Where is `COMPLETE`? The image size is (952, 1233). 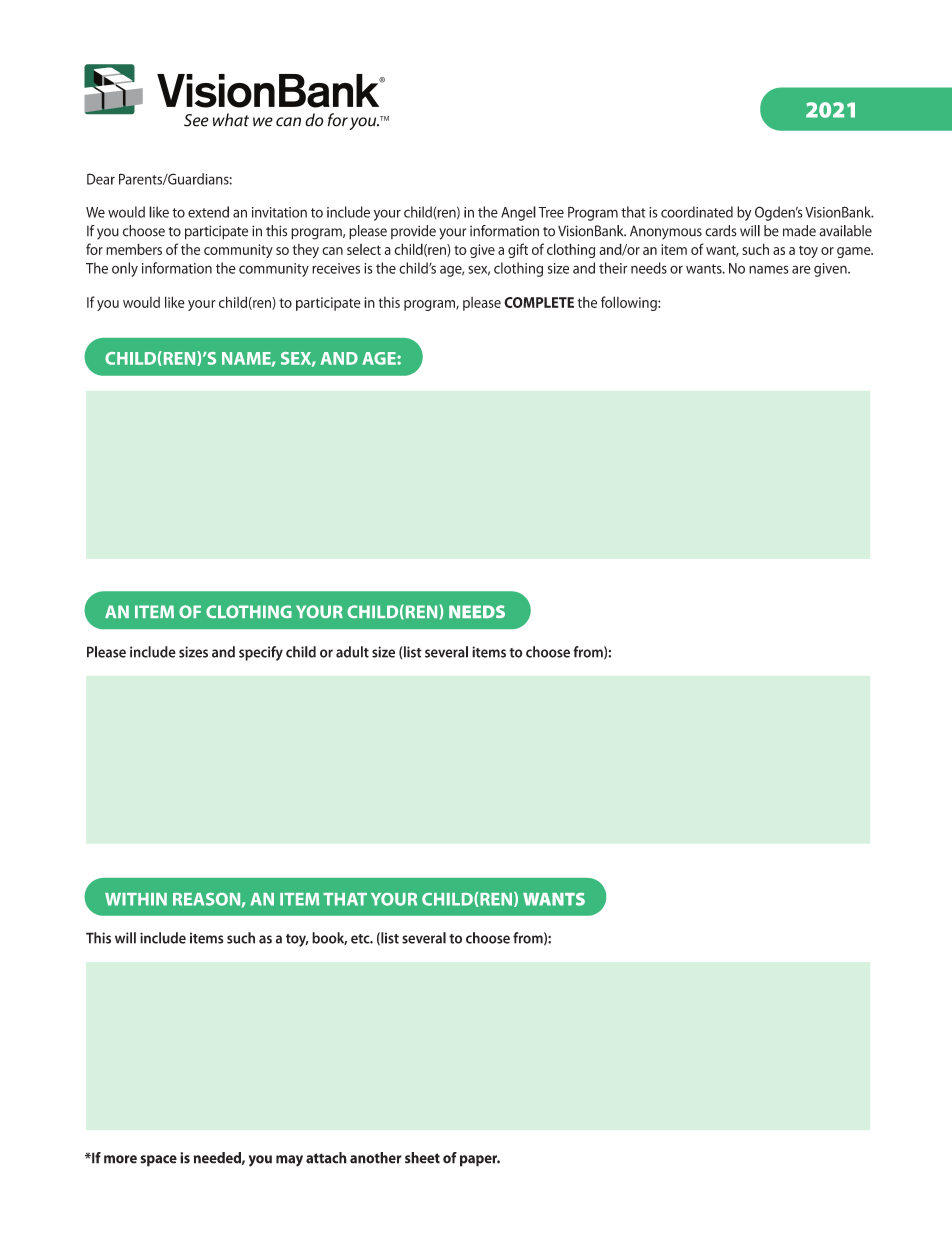 COMPLETE is located at coordinates (539, 302).
